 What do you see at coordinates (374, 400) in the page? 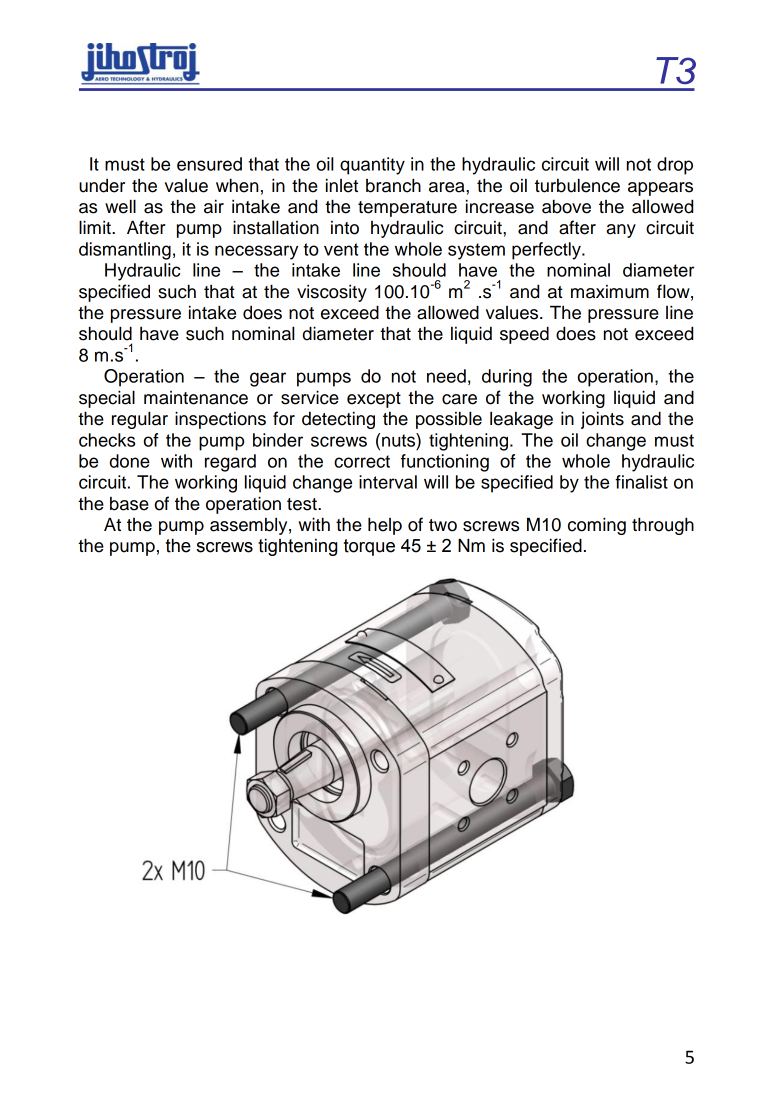
I see `except` at bounding box center [374, 400].
